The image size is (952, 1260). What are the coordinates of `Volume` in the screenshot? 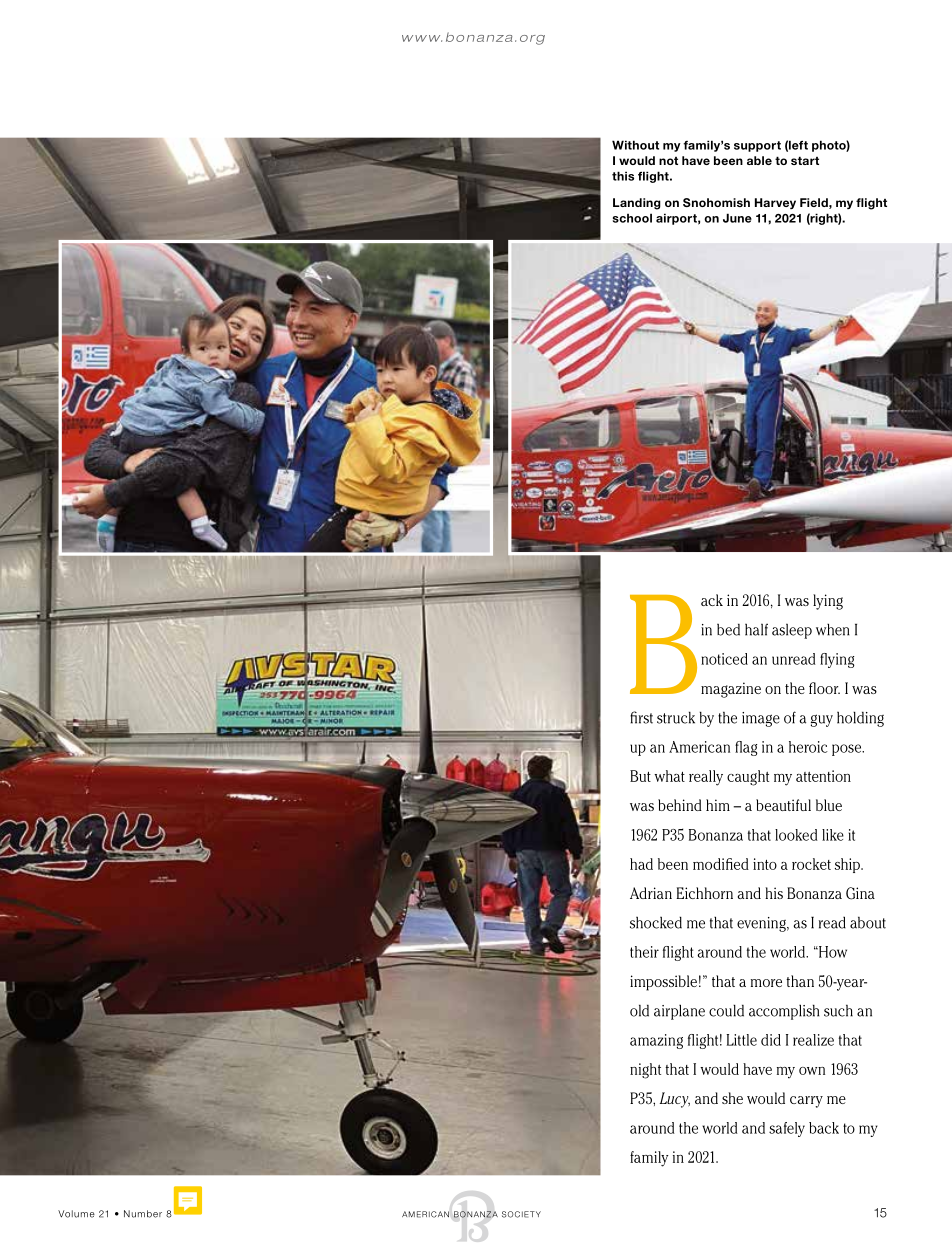 It's located at (76, 1214).
